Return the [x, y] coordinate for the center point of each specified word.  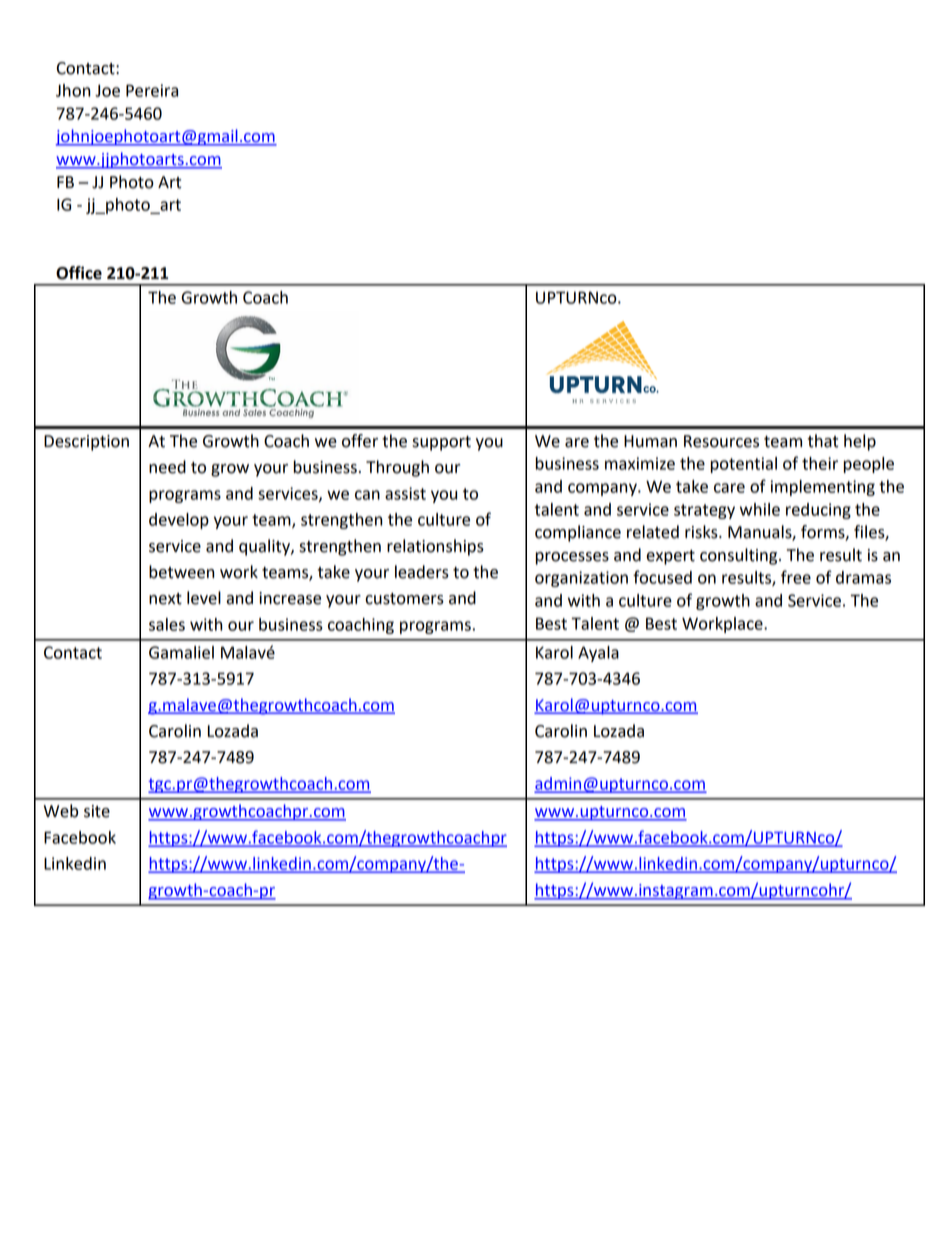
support [441, 443]
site [97, 811]
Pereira [152, 90]
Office [79, 273]
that [823, 441]
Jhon [73, 90]
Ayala [598, 654]
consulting [740, 556]
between [181, 572]
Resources [721, 441]
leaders [422, 572]
